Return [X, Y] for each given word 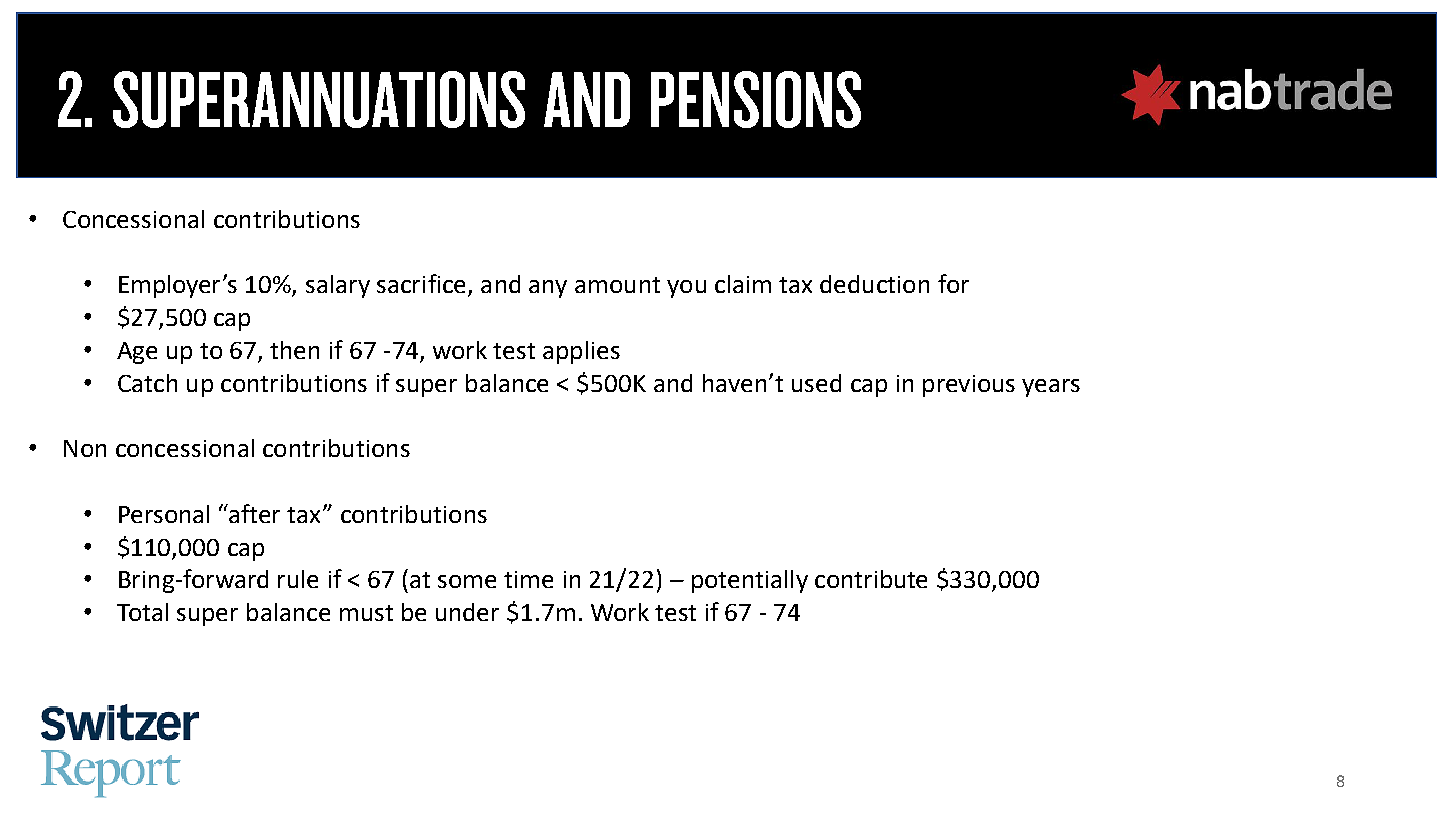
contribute [871, 579]
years [1051, 388]
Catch [147, 383]
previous [969, 386]
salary [338, 286]
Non [85, 448]
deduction [874, 284]
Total [142, 612]
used [816, 383]
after [254, 513]
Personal [164, 514]
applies [581, 352]
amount [617, 285]
